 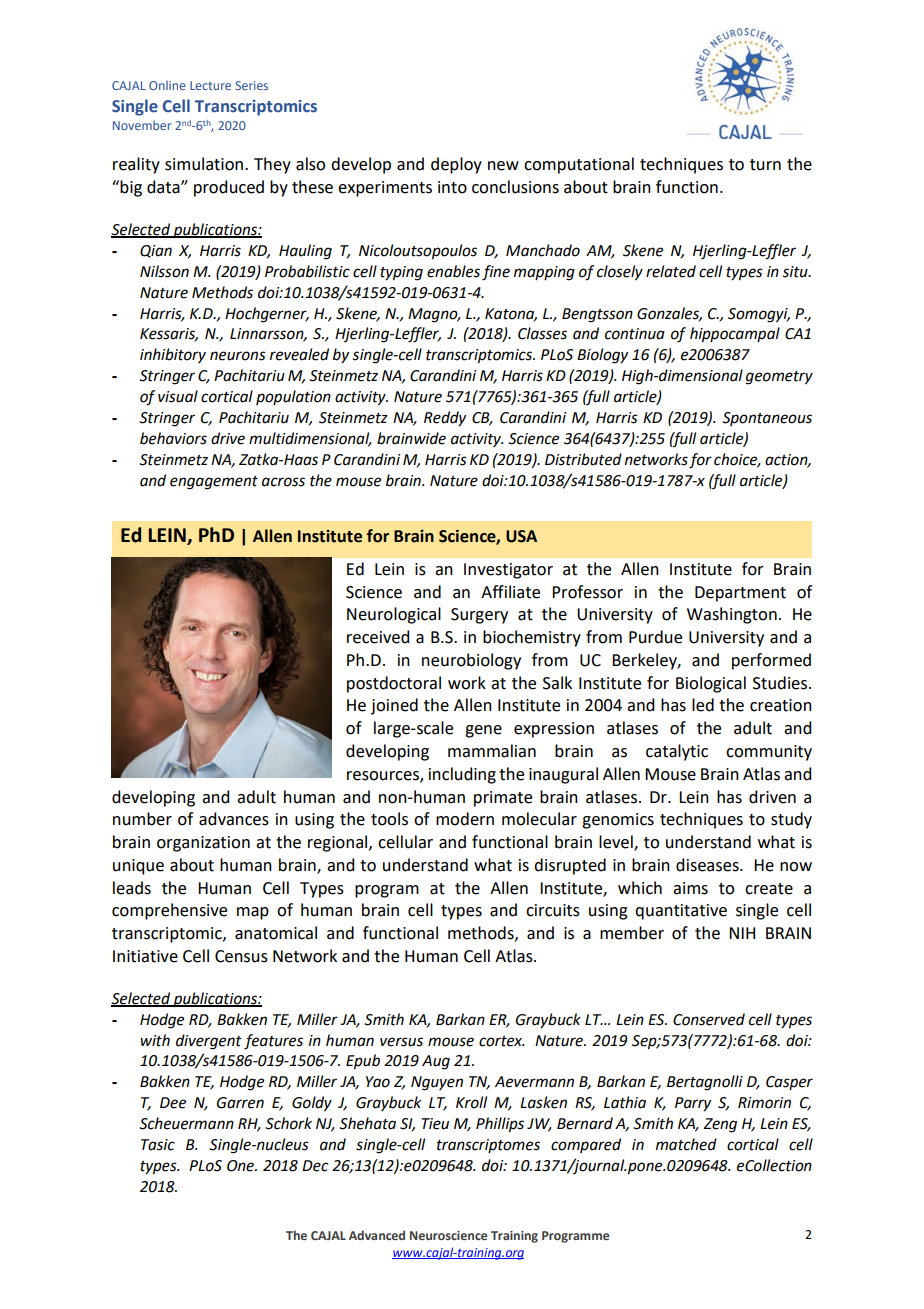 I want to click on turn, so click(x=765, y=165).
